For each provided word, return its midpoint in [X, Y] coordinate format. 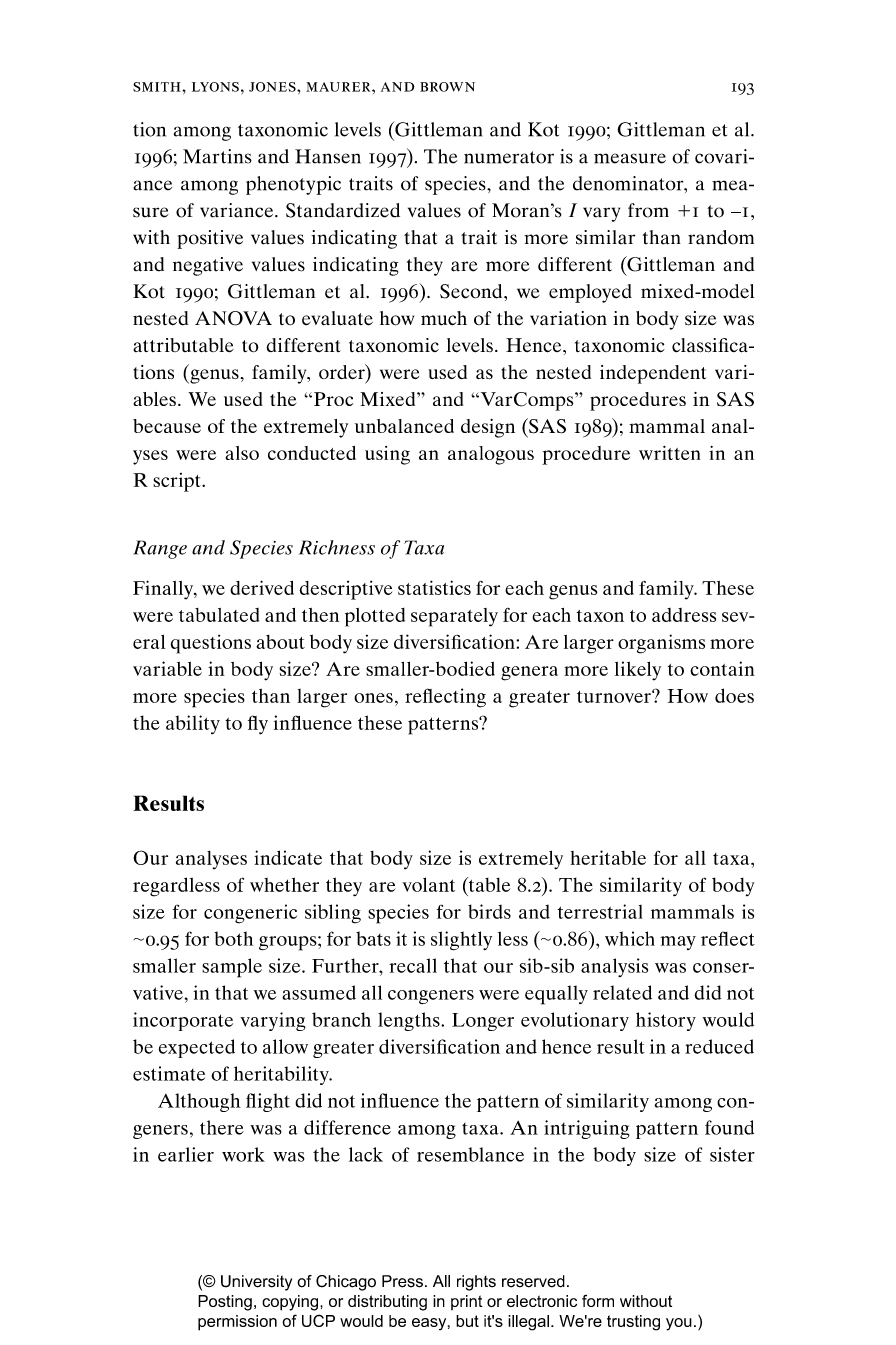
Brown [447, 87]
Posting [225, 1303]
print [467, 1302]
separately [454, 617]
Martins [217, 156]
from [648, 210]
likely [638, 671]
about [280, 642]
